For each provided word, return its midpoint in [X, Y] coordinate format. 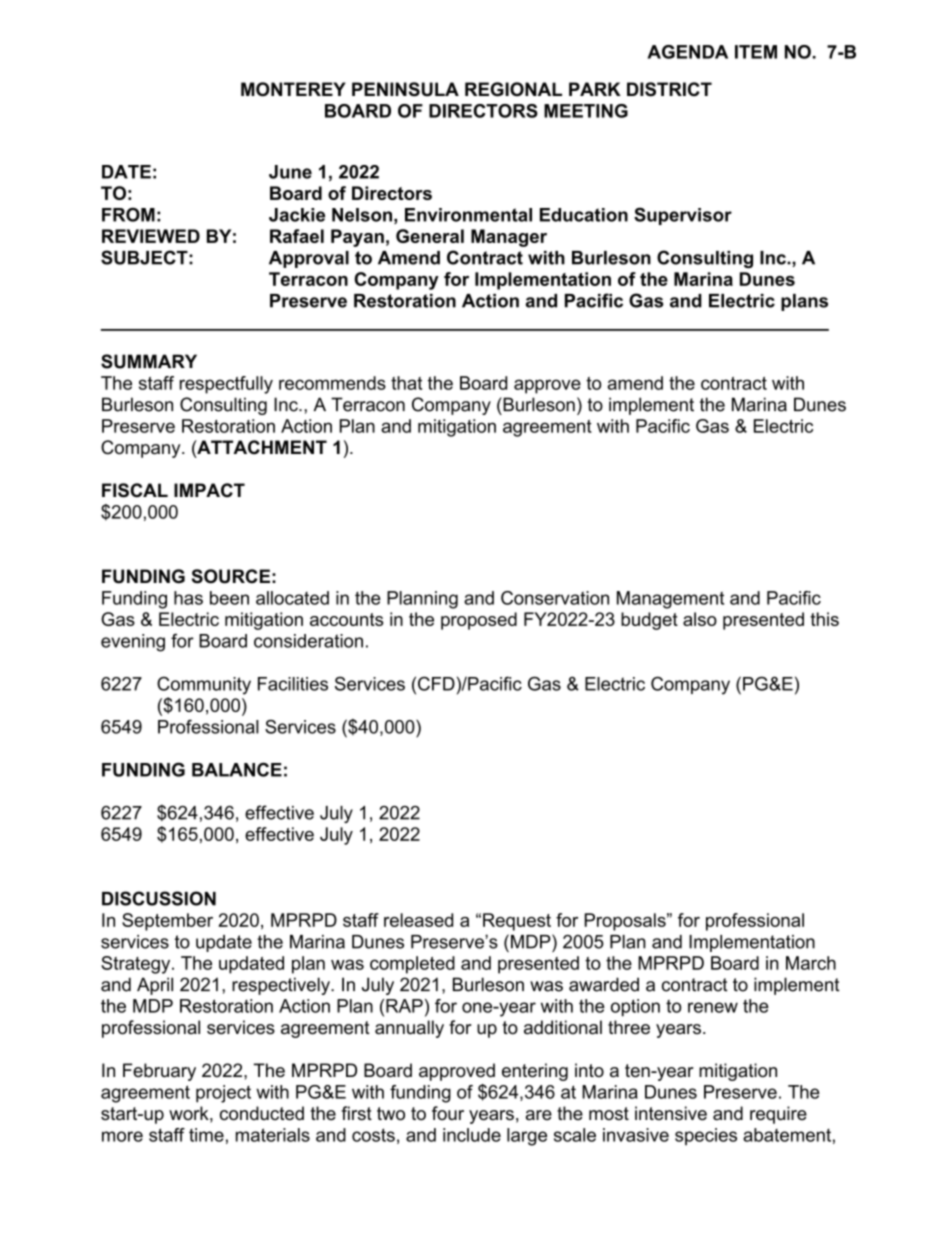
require [778, 1115]
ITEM [756, 52]
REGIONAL [513, 89]
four [448, 1113]
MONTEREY [293, 89]
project [223, 1094]
